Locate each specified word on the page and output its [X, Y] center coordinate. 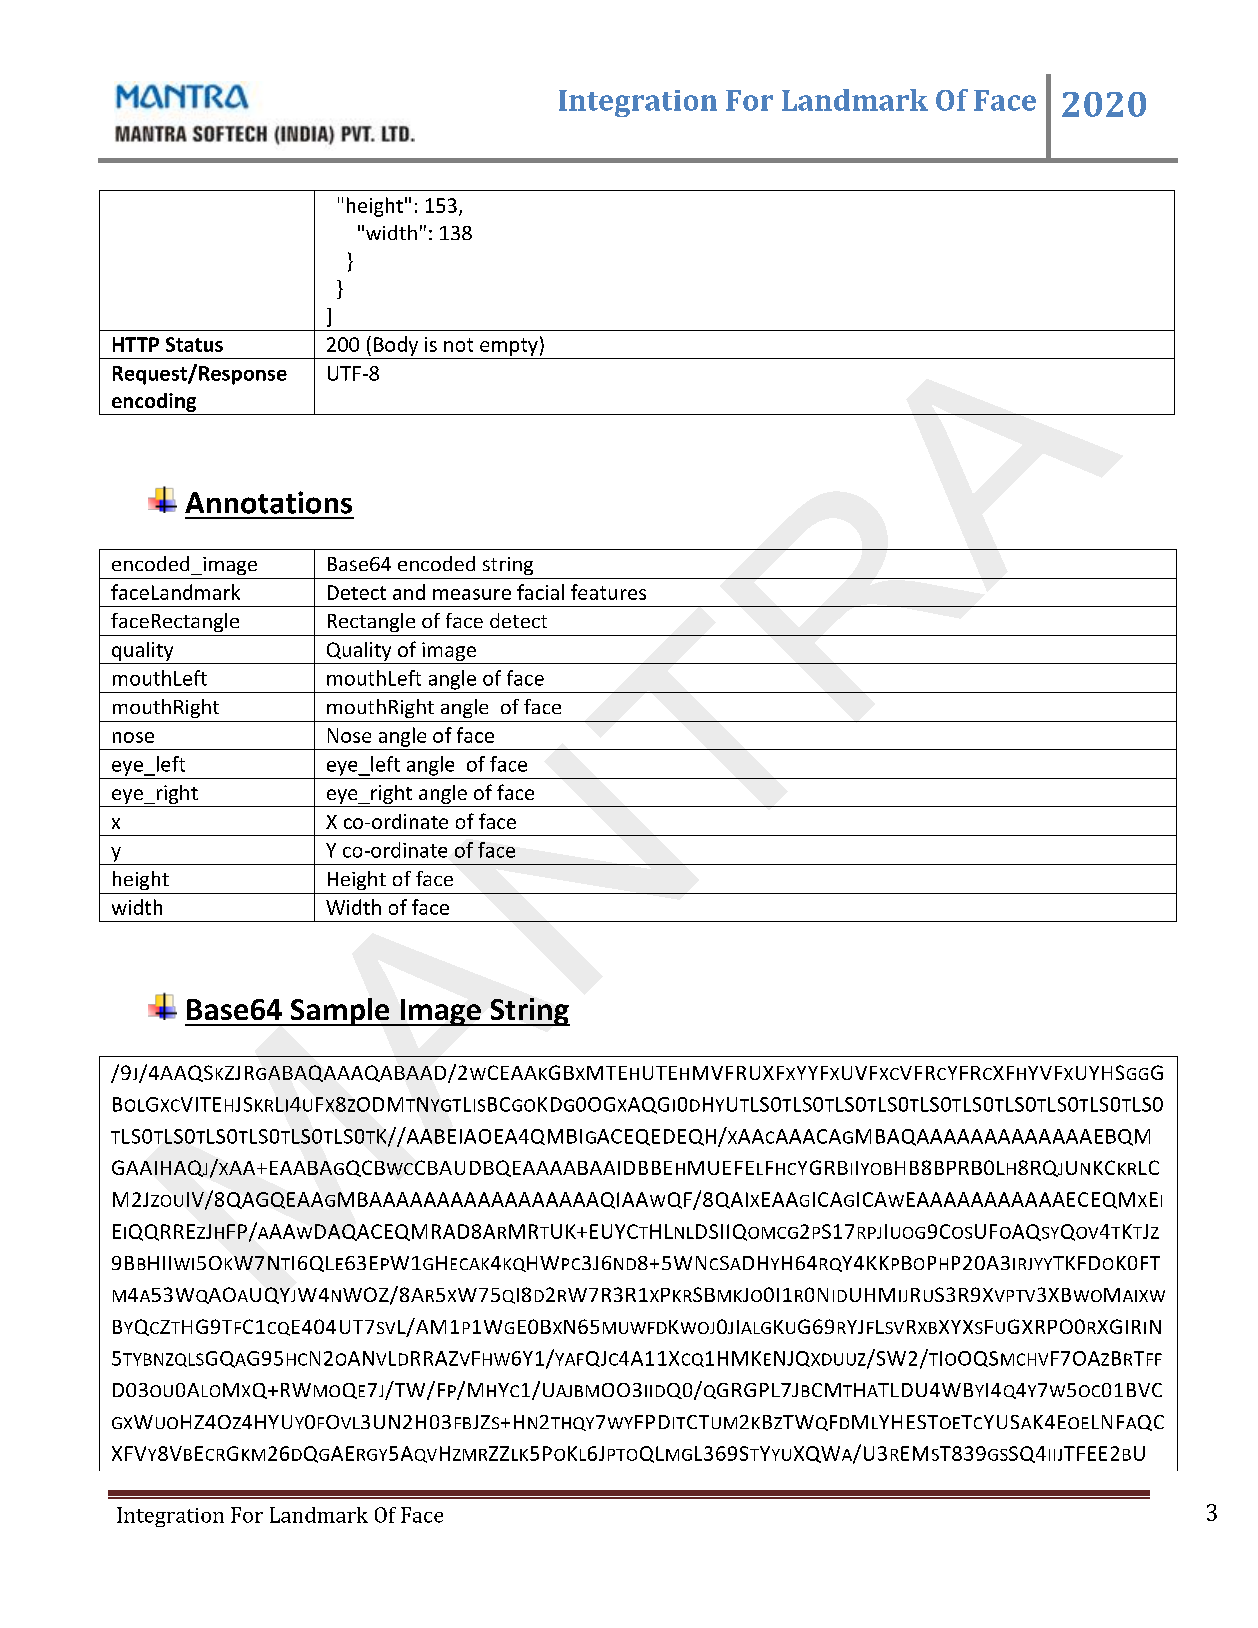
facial [540, 592]
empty [509, 347]
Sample [340, 1012]
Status [194, 344]
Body [396, 346]
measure [472, 594]
